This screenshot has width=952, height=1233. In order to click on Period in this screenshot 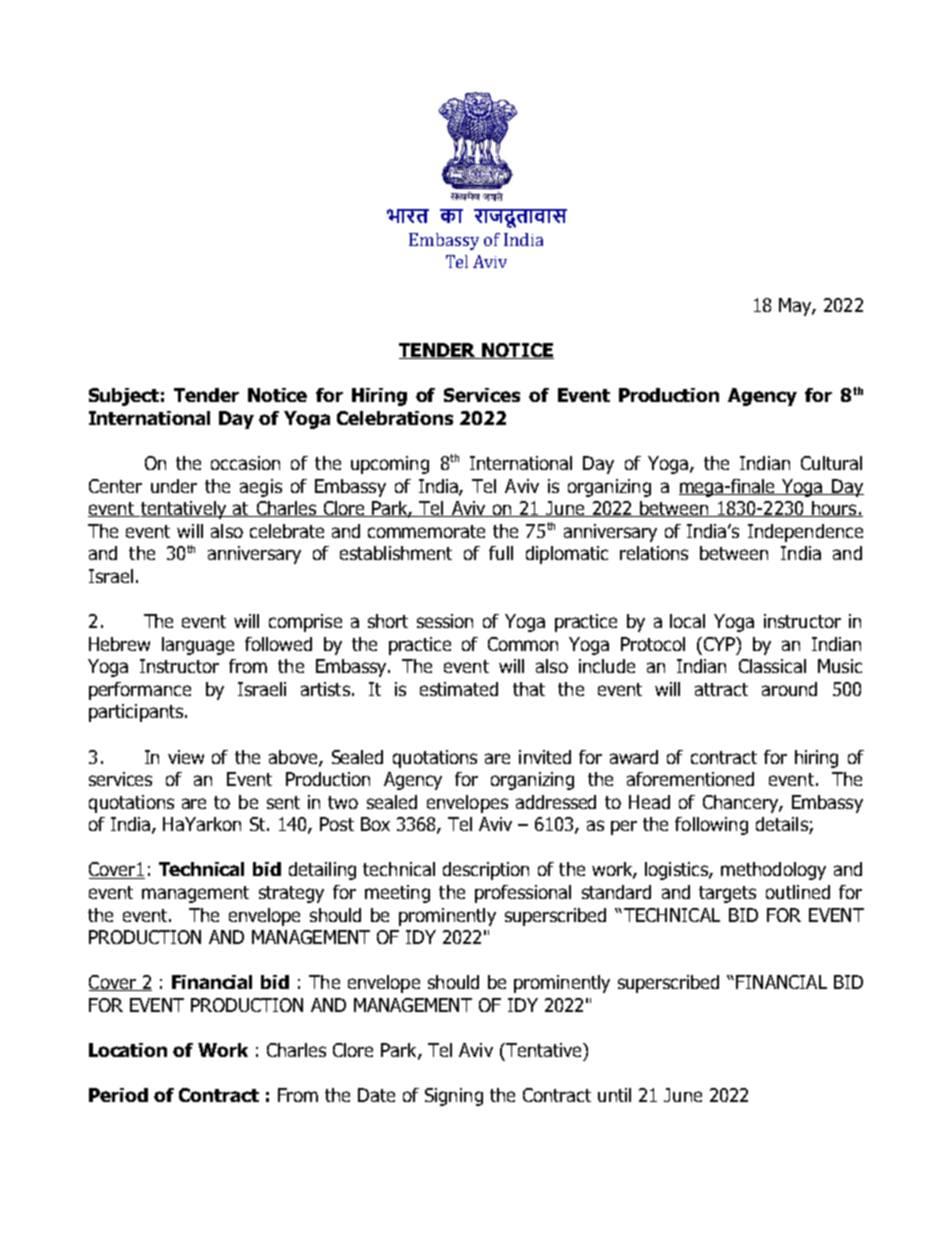, I will do `click(118, 1095)`.
